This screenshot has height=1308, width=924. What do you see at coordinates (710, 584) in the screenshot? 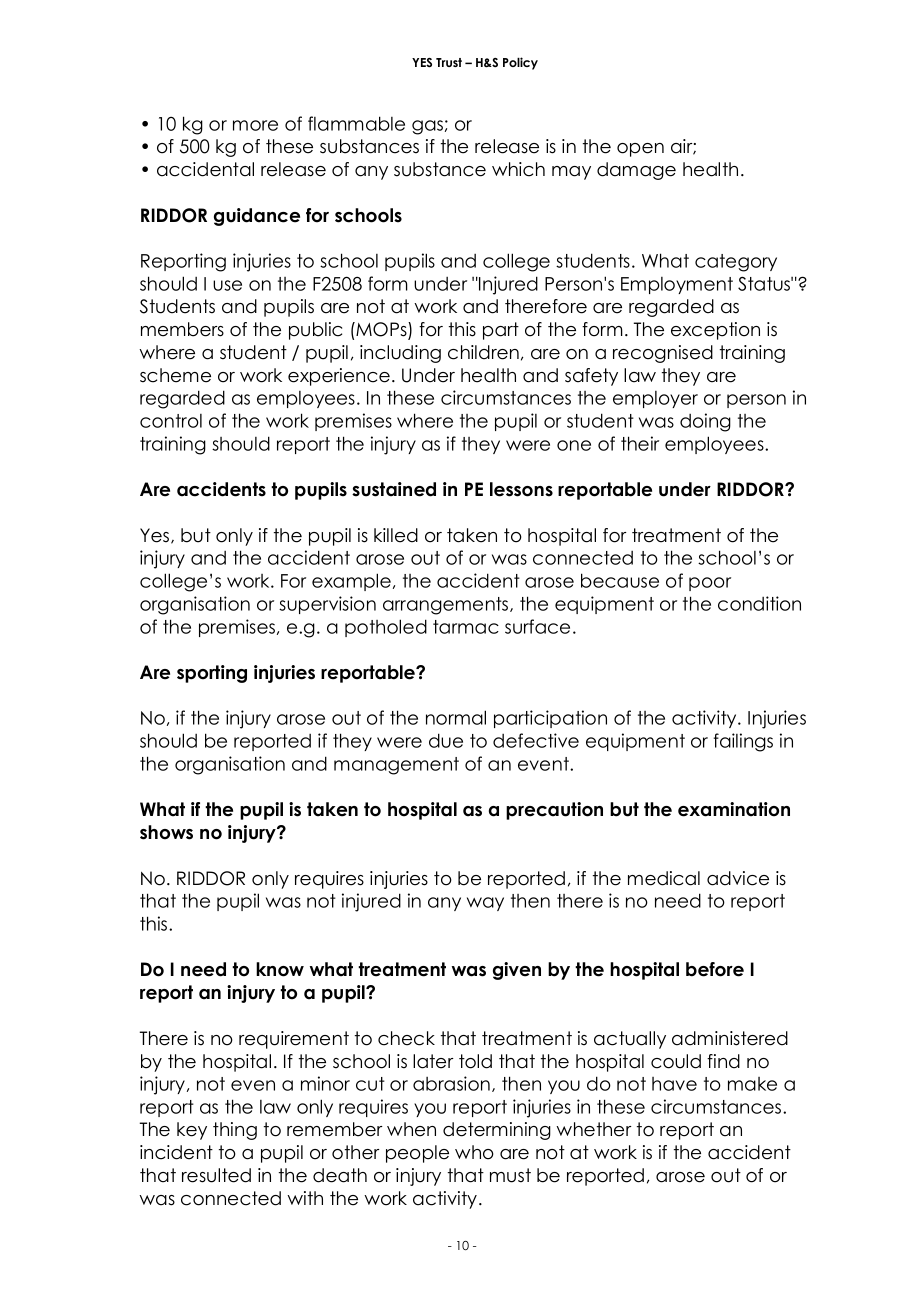
I see `poor` at bounding box center [710, 584].
